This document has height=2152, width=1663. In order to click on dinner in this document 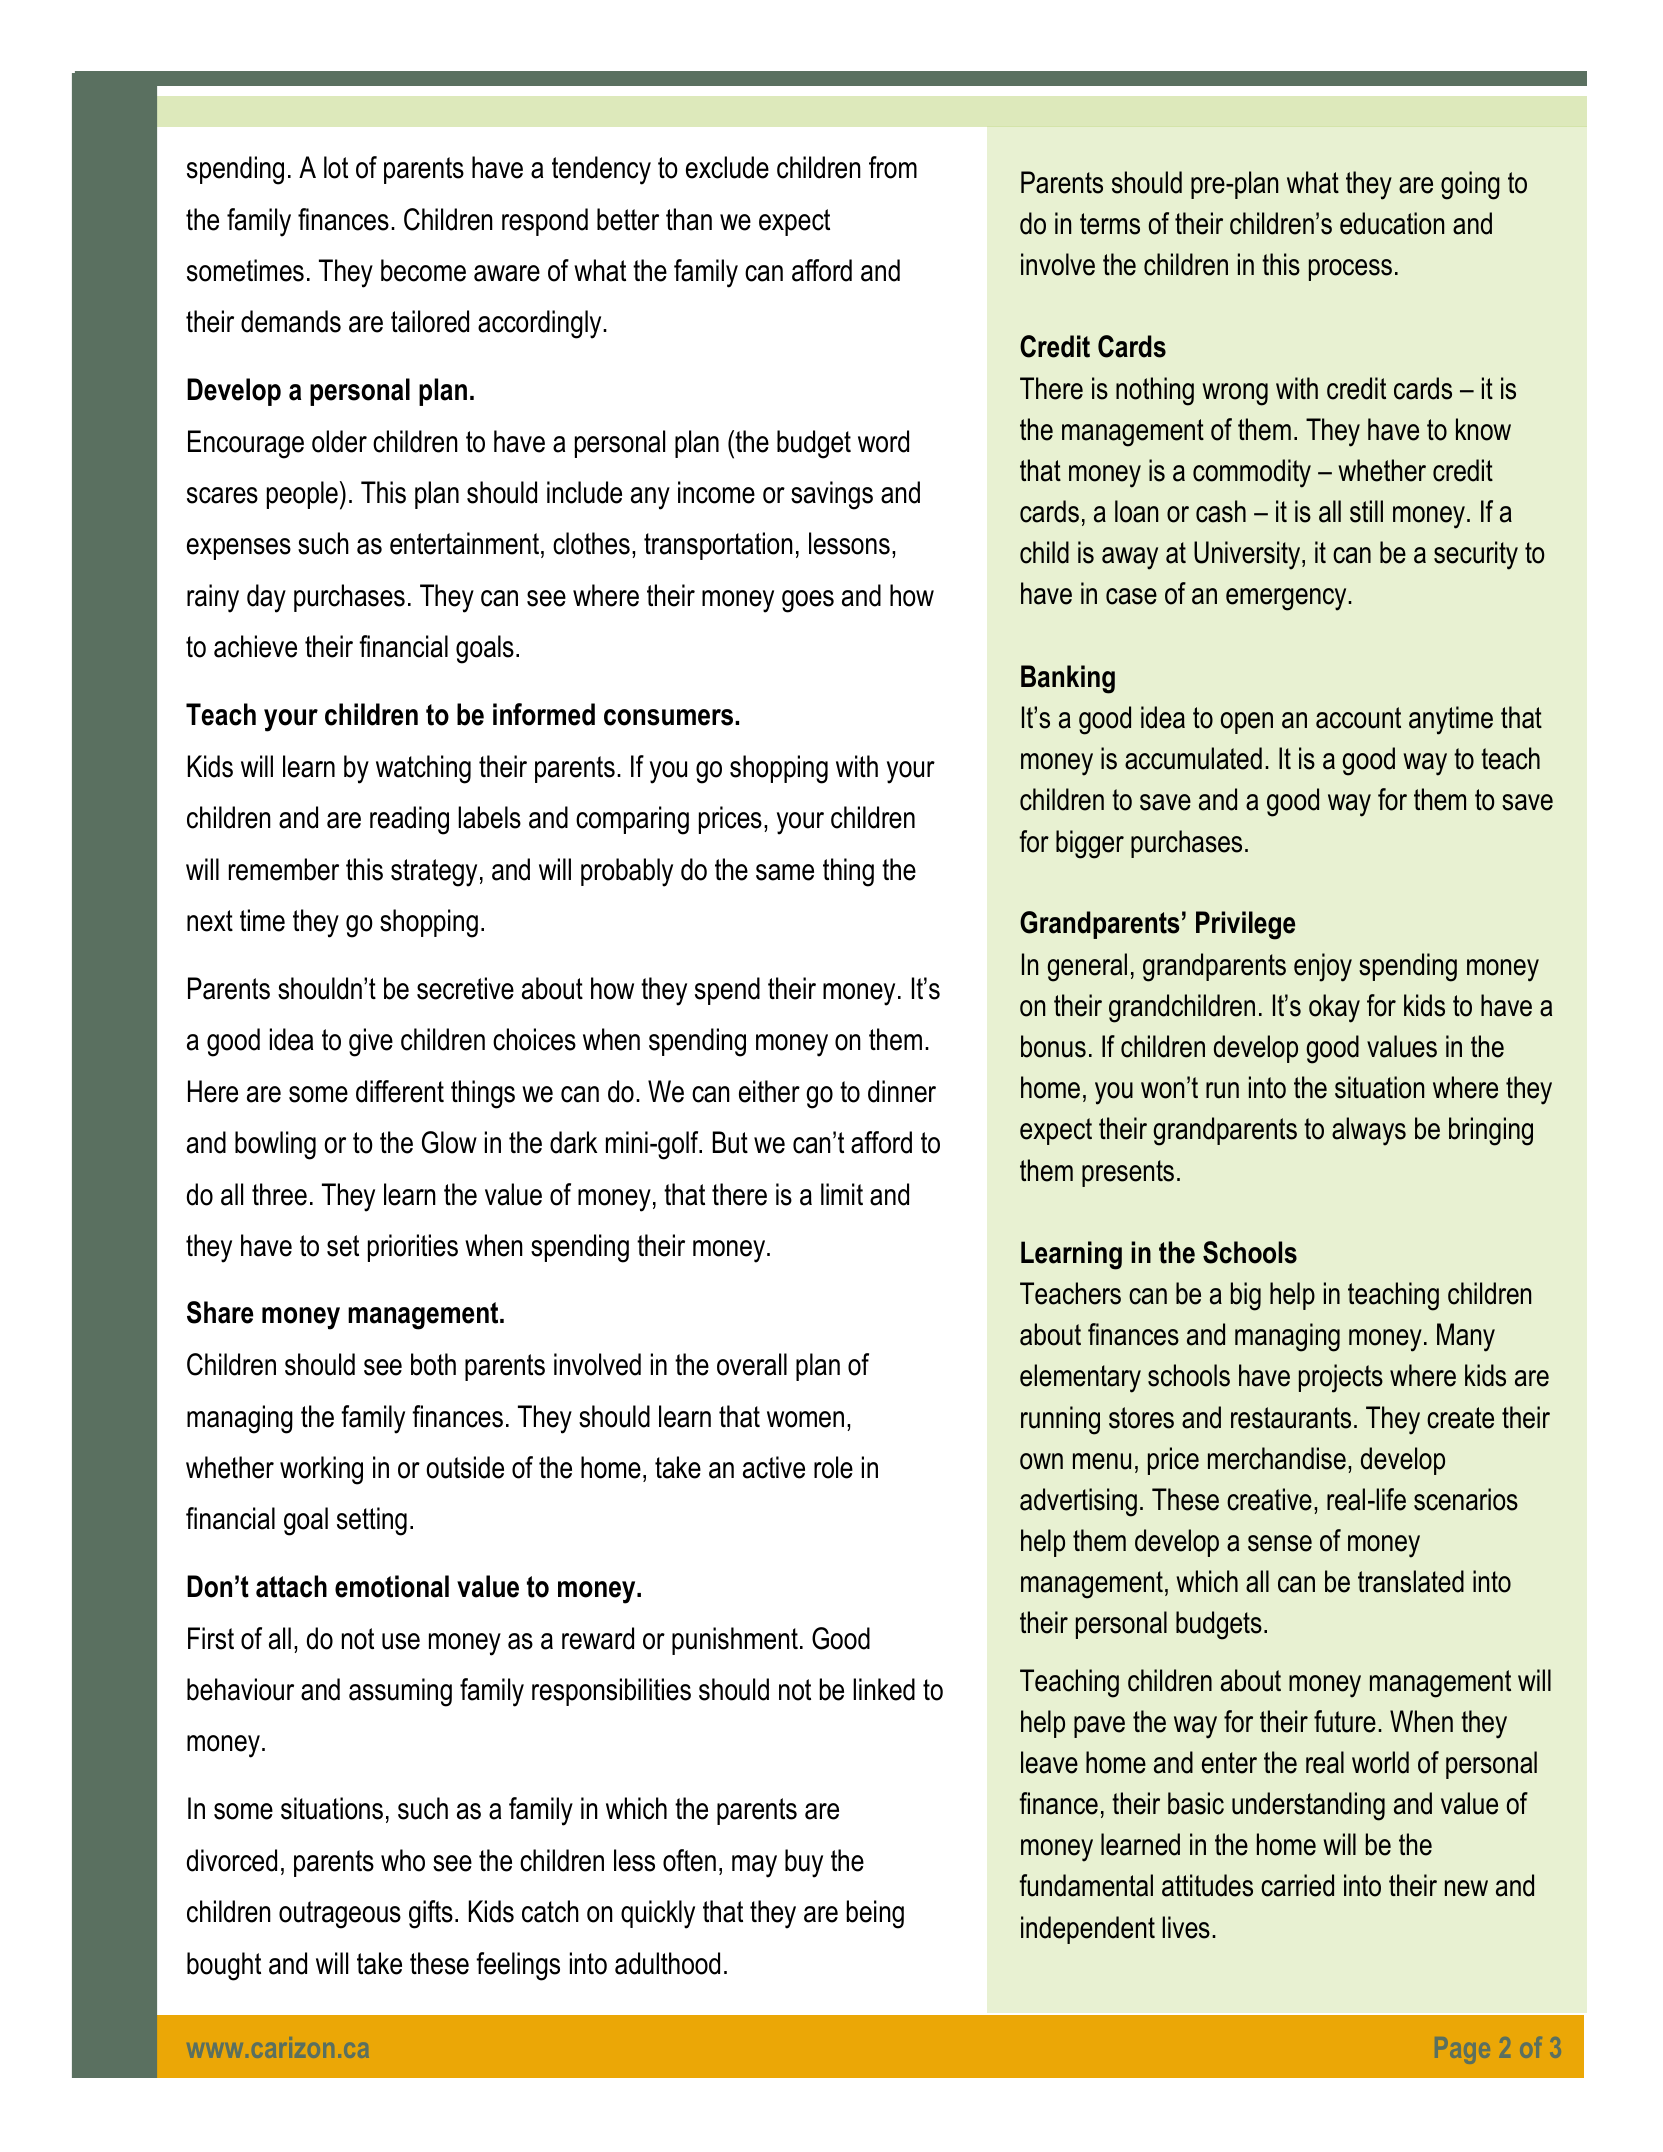, I will do `click(902, 1091)`.
